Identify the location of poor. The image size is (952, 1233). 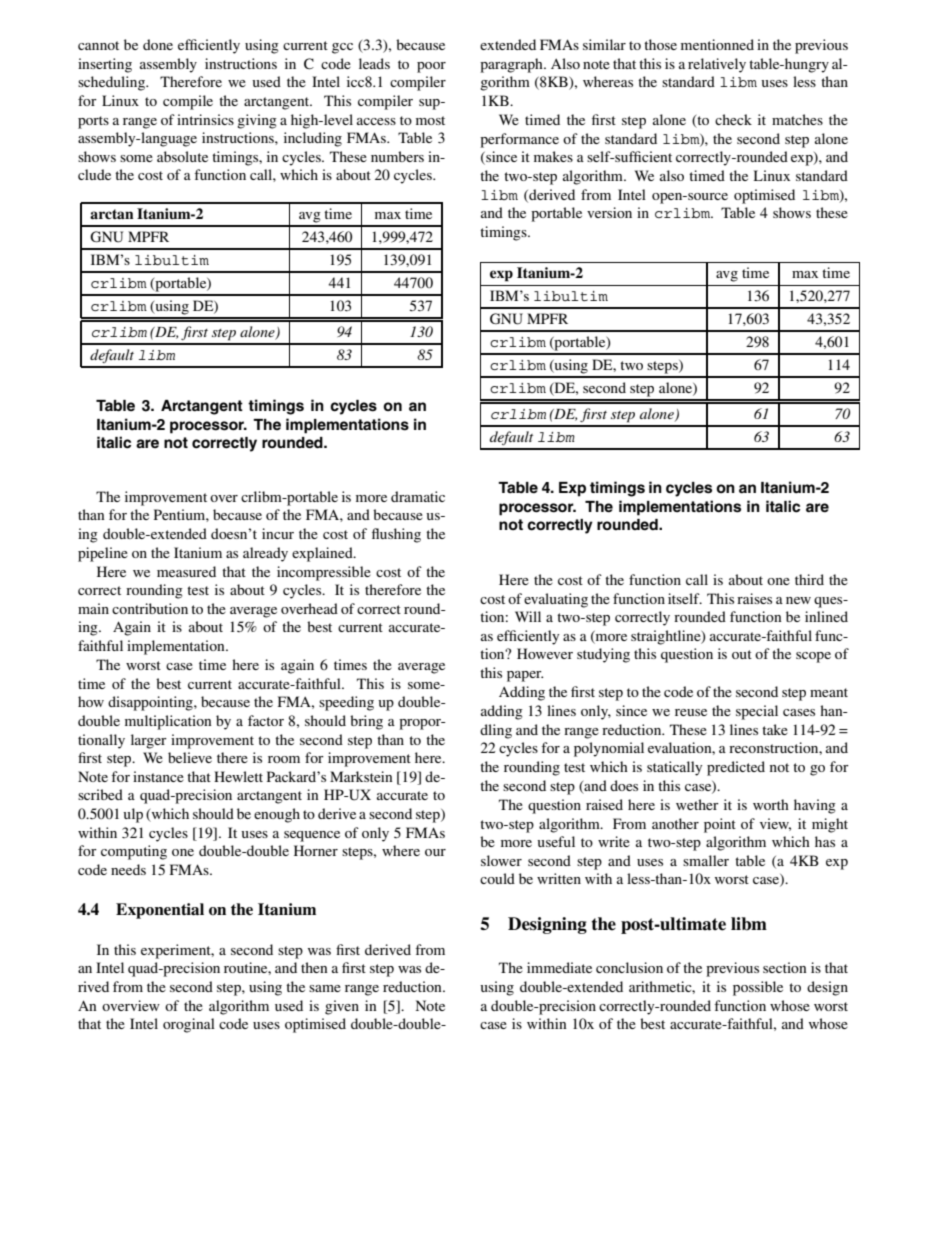
(431, 67).
